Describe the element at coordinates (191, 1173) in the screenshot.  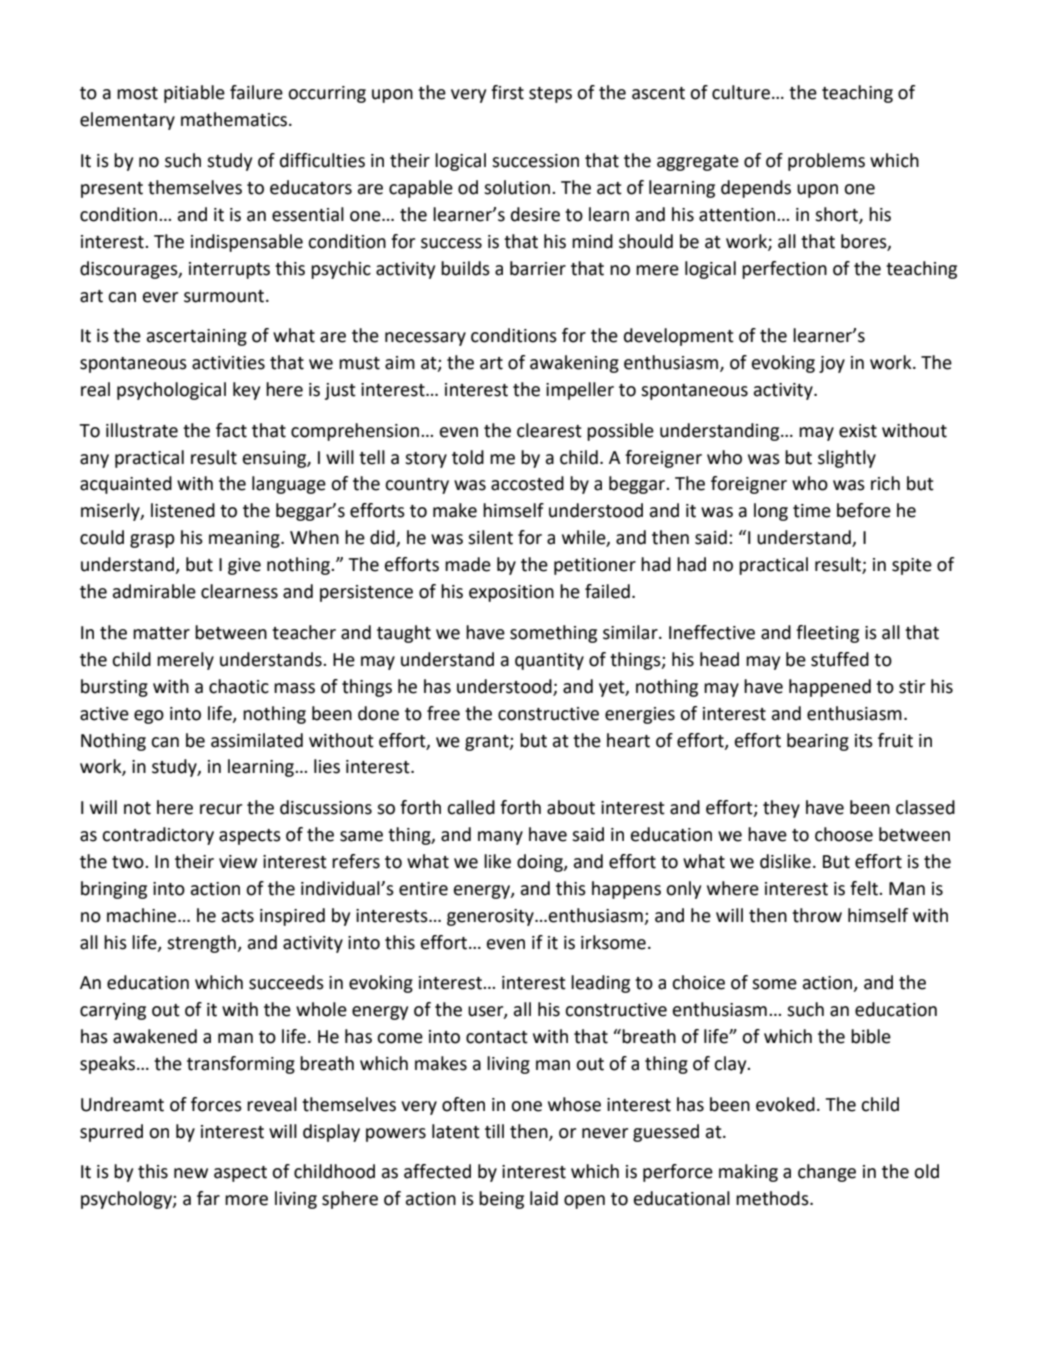
I see `new` at that location.
